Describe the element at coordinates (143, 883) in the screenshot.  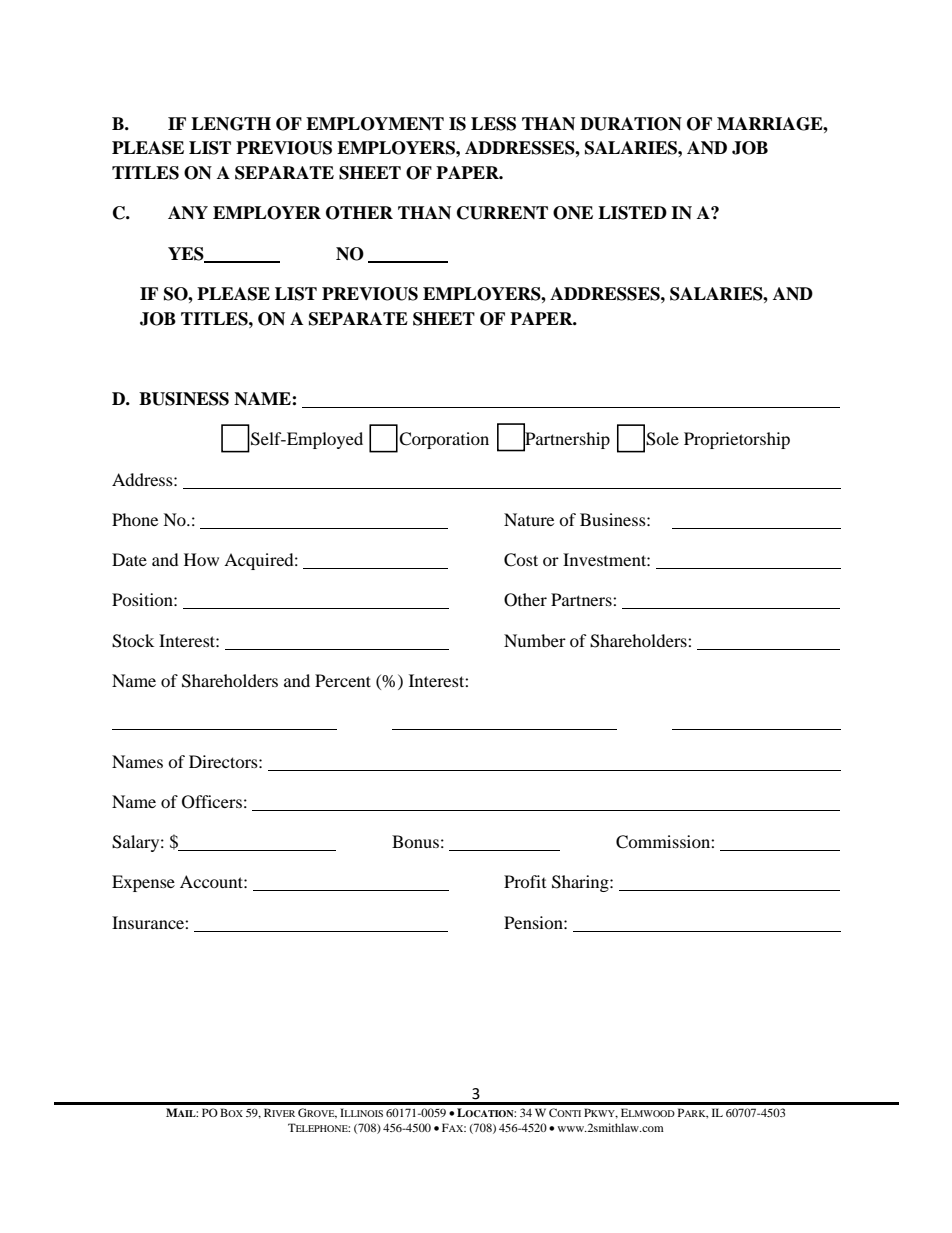
I see `Expense` at that location.
